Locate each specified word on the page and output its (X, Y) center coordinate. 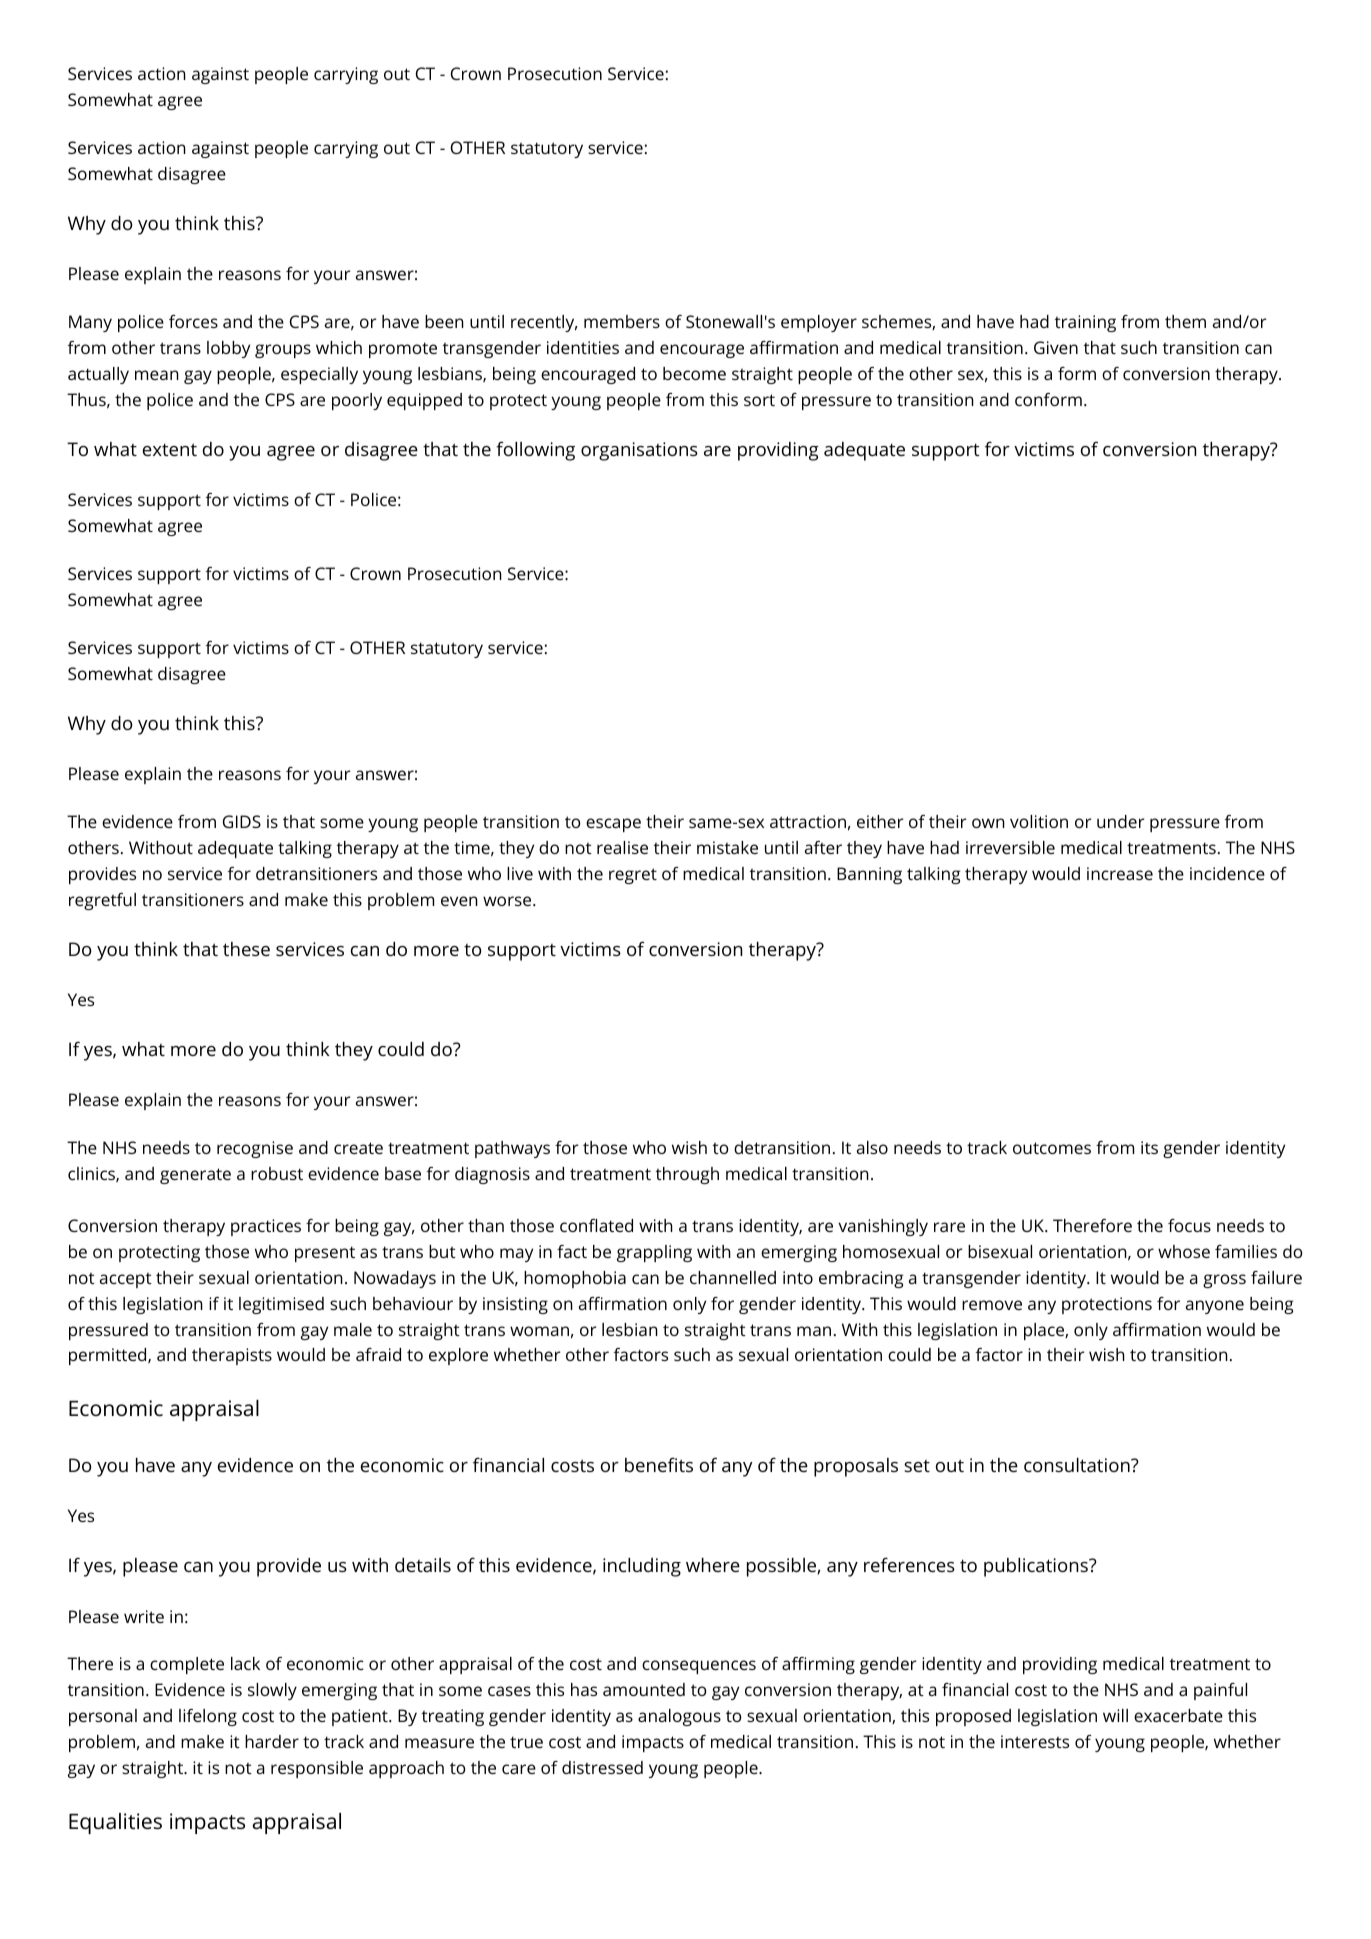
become (694, 373)
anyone (1215, 1307)
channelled (733, 1277)
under (1121, 821)
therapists (232, 1356)
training (1085, 323)
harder (272, 1741)
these (246, 949)
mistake (727, 847)
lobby (228, 349)
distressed (602, 1767)
